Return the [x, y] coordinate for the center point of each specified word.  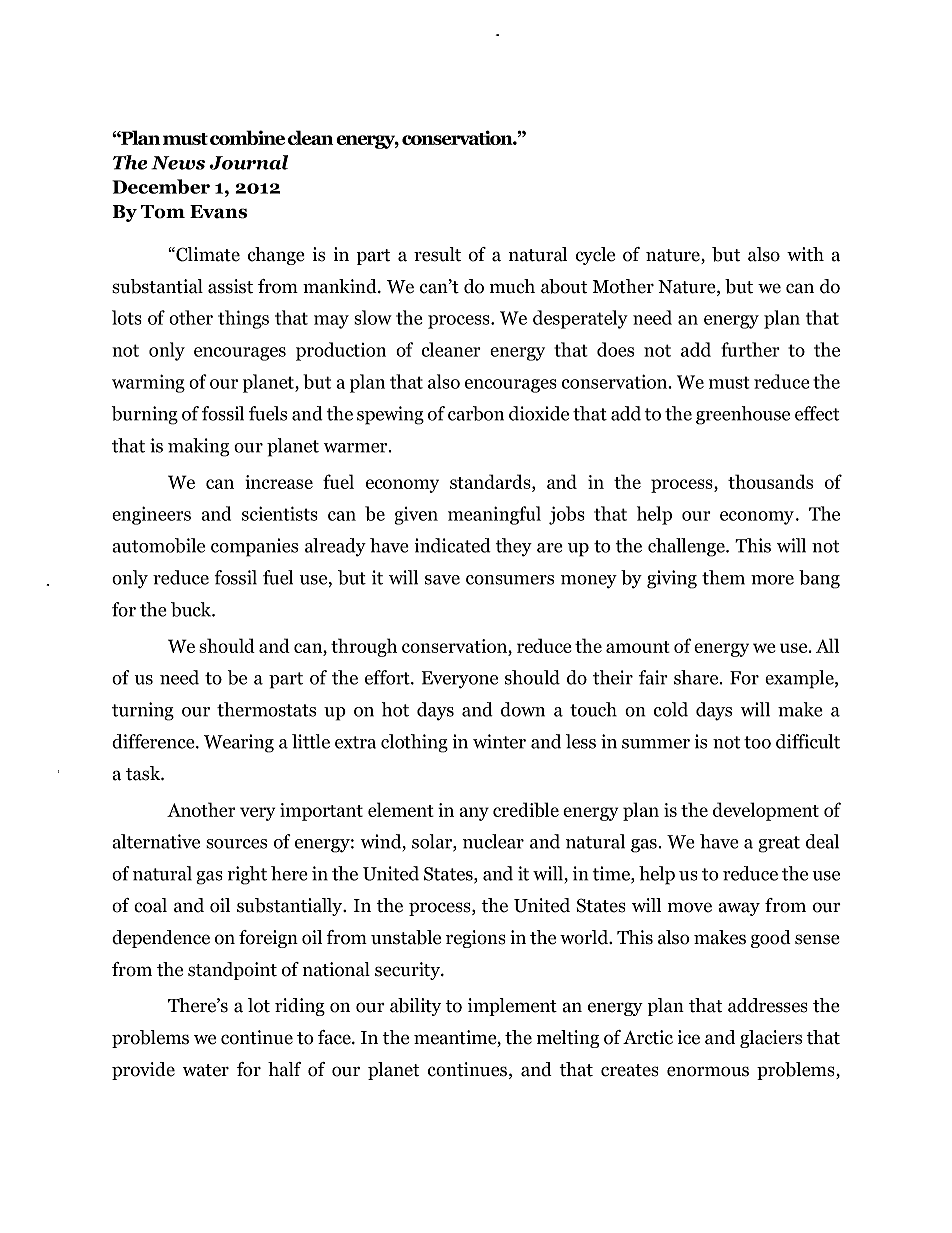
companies [254, 547]
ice [689, 1037]
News [178, 163]
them [723, 577]
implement [512, 1007]
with [805, 254]
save [442, 580]
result [437, 254]
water [206, 1070]
